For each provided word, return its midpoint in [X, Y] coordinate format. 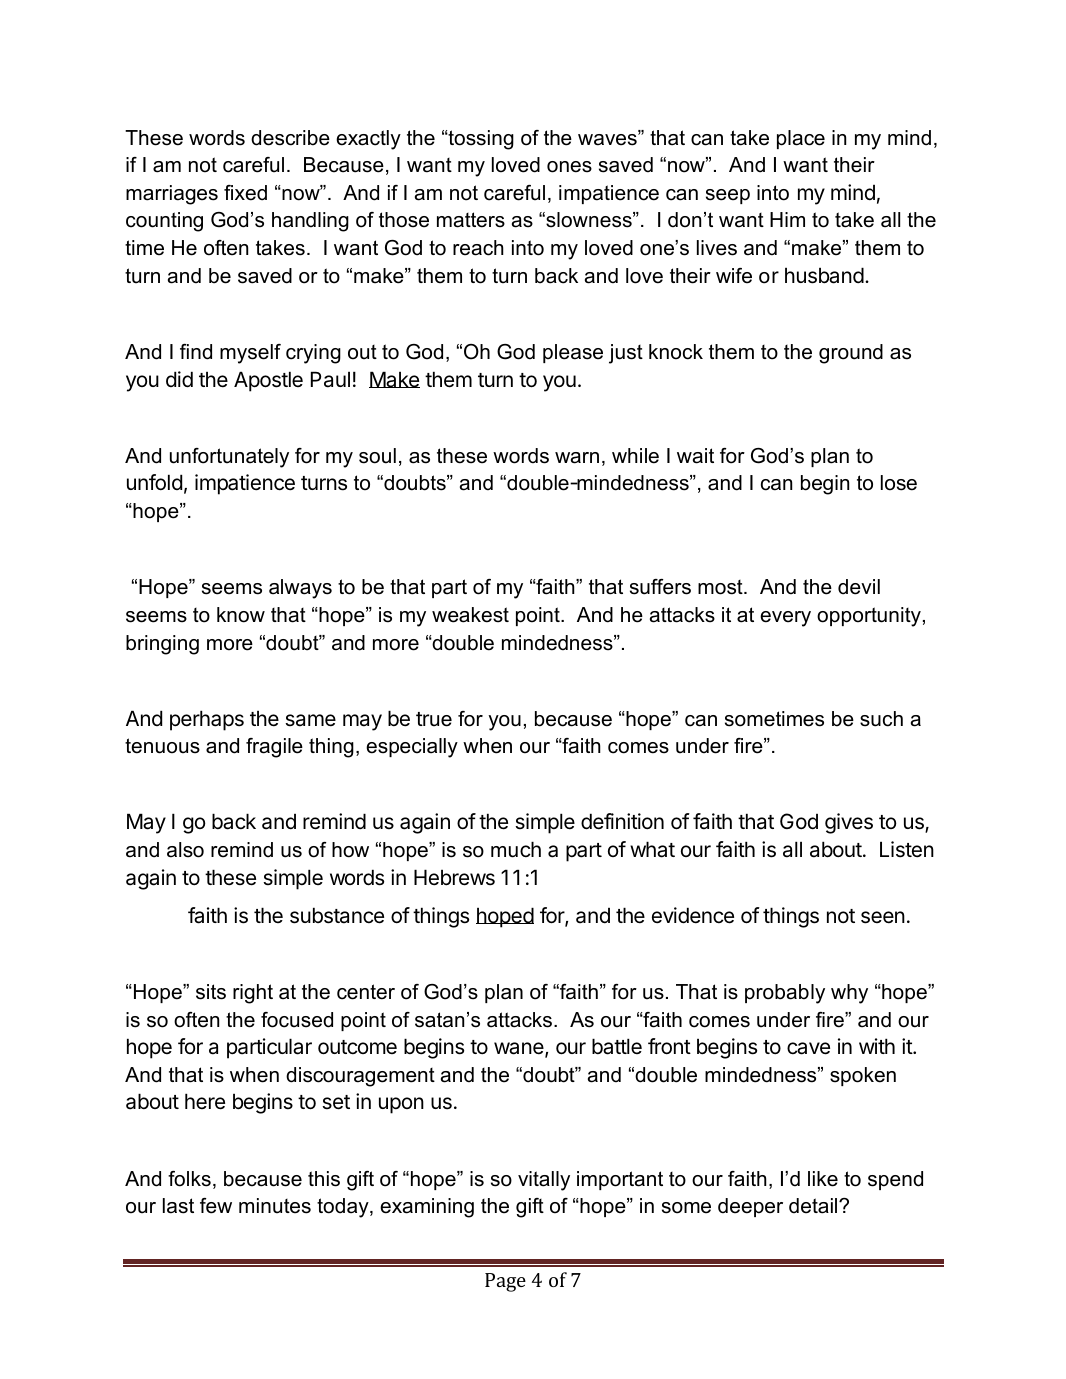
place [801, 139]
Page [505, 1282]
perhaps [207, 720]
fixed [245, 193]
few [216, 1206]
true [434, 719]
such [881, 719]
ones [569, 167]
